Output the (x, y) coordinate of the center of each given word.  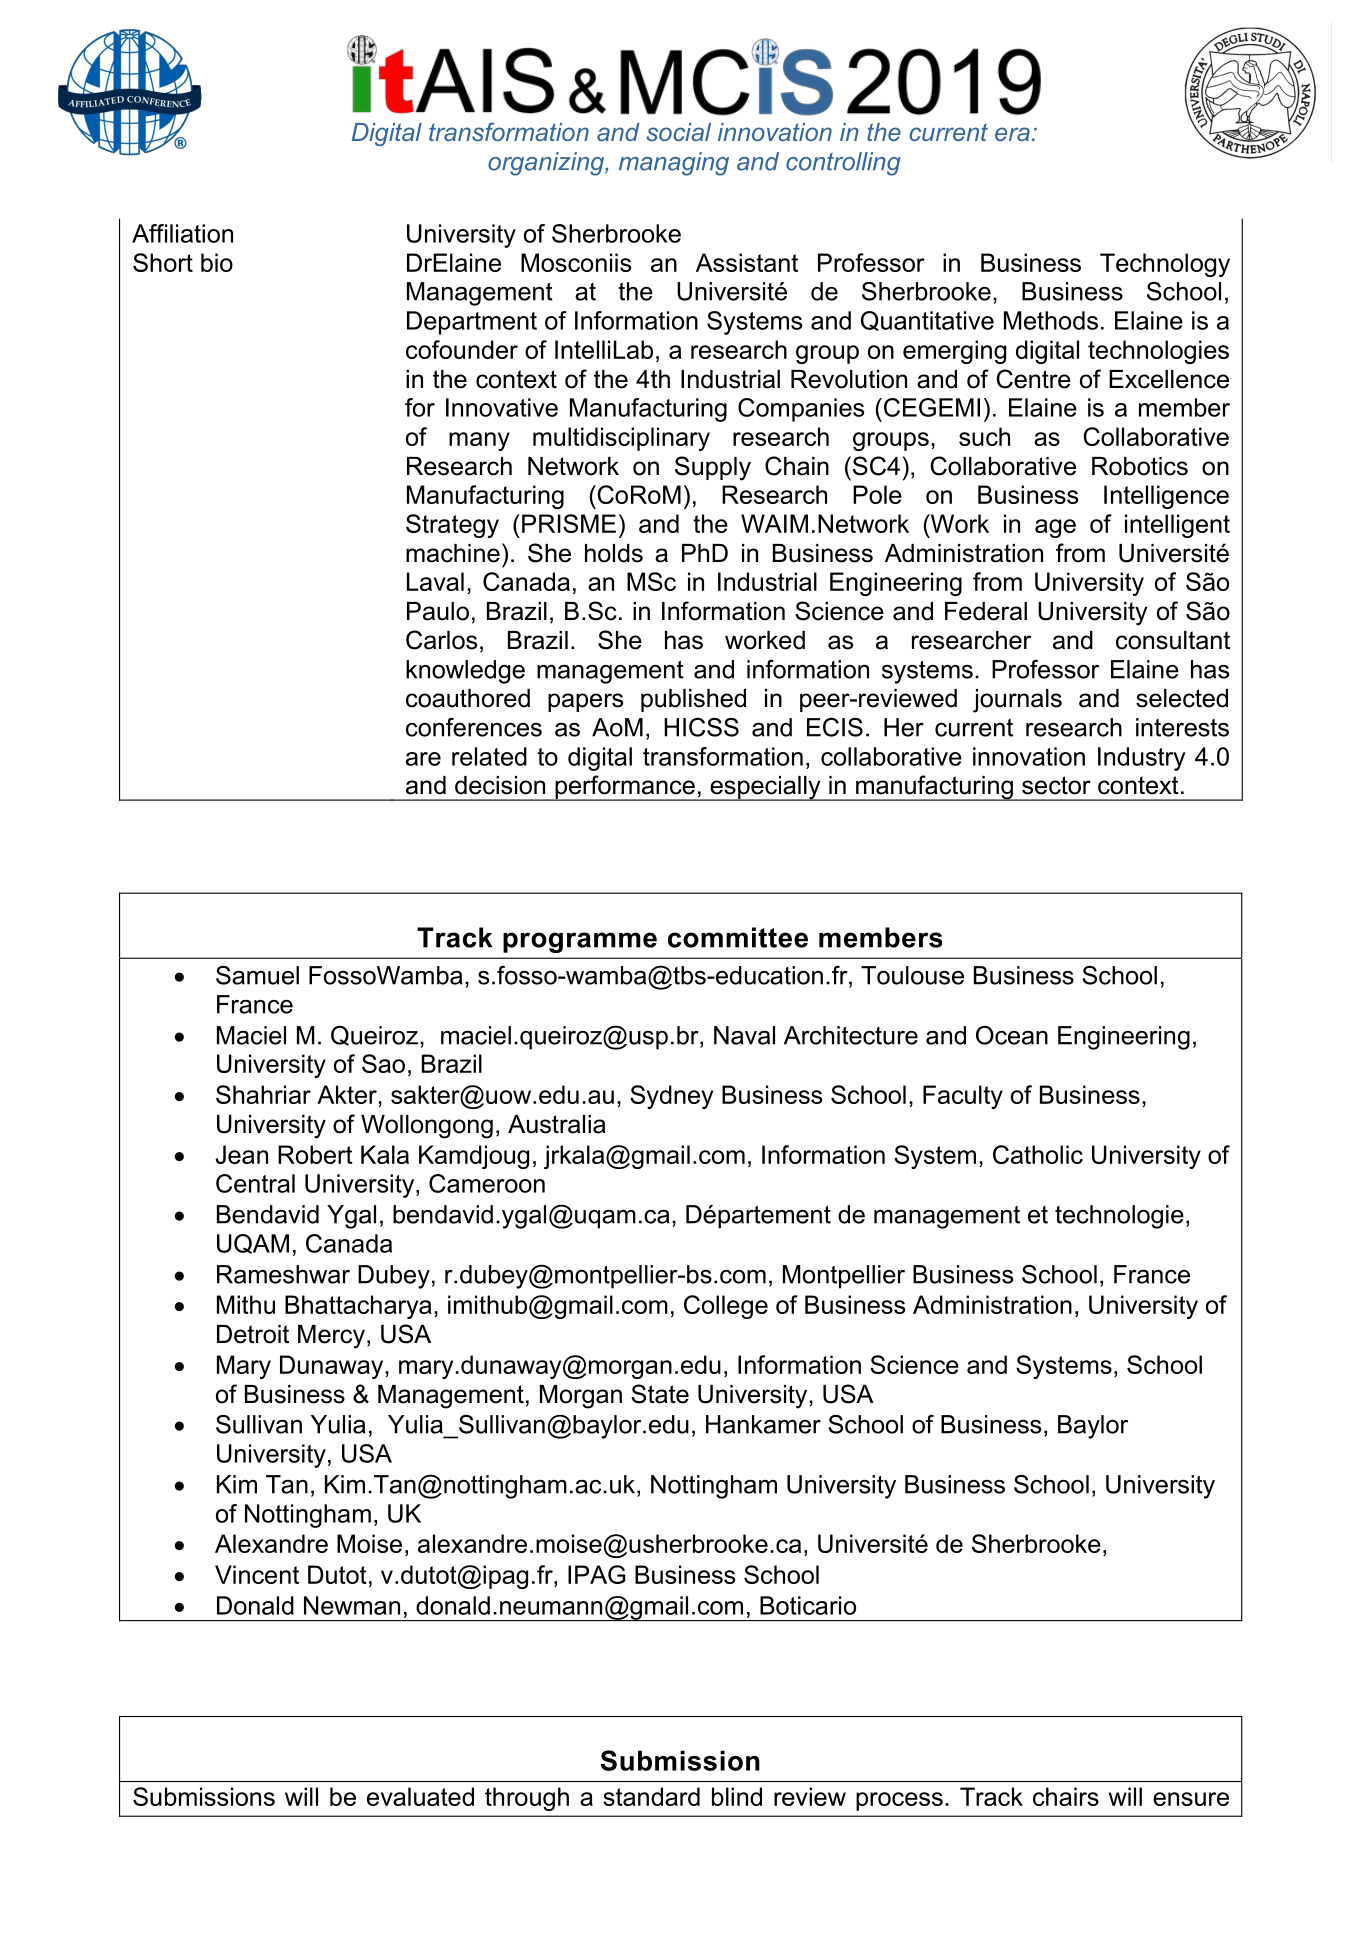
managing (674, 164)
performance (625, 788)
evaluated (420, 1796)
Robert (315, 1154)
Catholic (1038, 1154)
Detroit (253, 1334)
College (726, 1307)
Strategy (452, 526)
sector (1056, 785)
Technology (1165, 265)
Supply (713, 468)
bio (217, 262)
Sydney (671, 1097)
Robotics (1140, 466)
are (423, 759)
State (660, 1394)
